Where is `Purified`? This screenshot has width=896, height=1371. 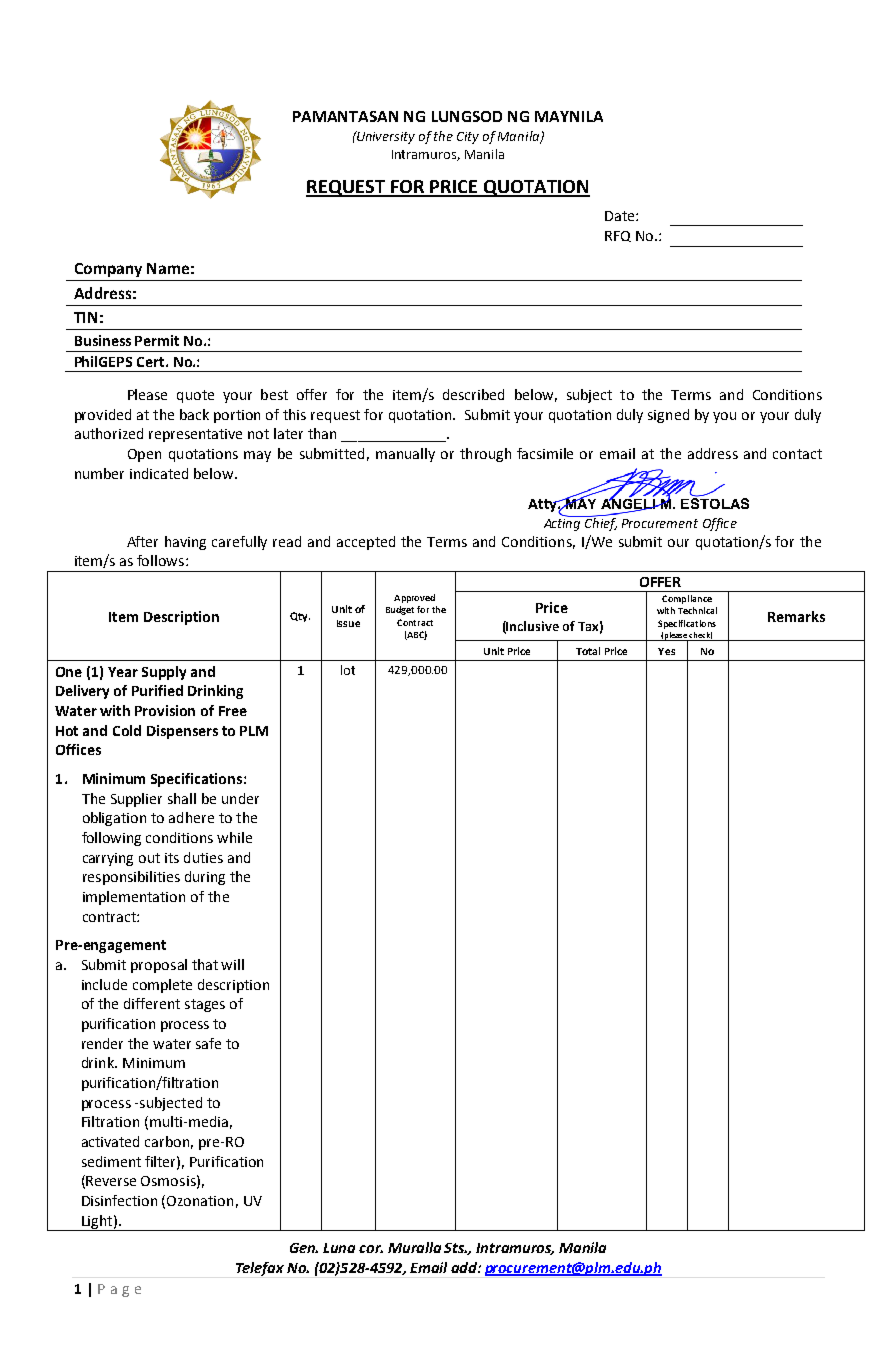 Purified is located at coordinates (157, 690).
